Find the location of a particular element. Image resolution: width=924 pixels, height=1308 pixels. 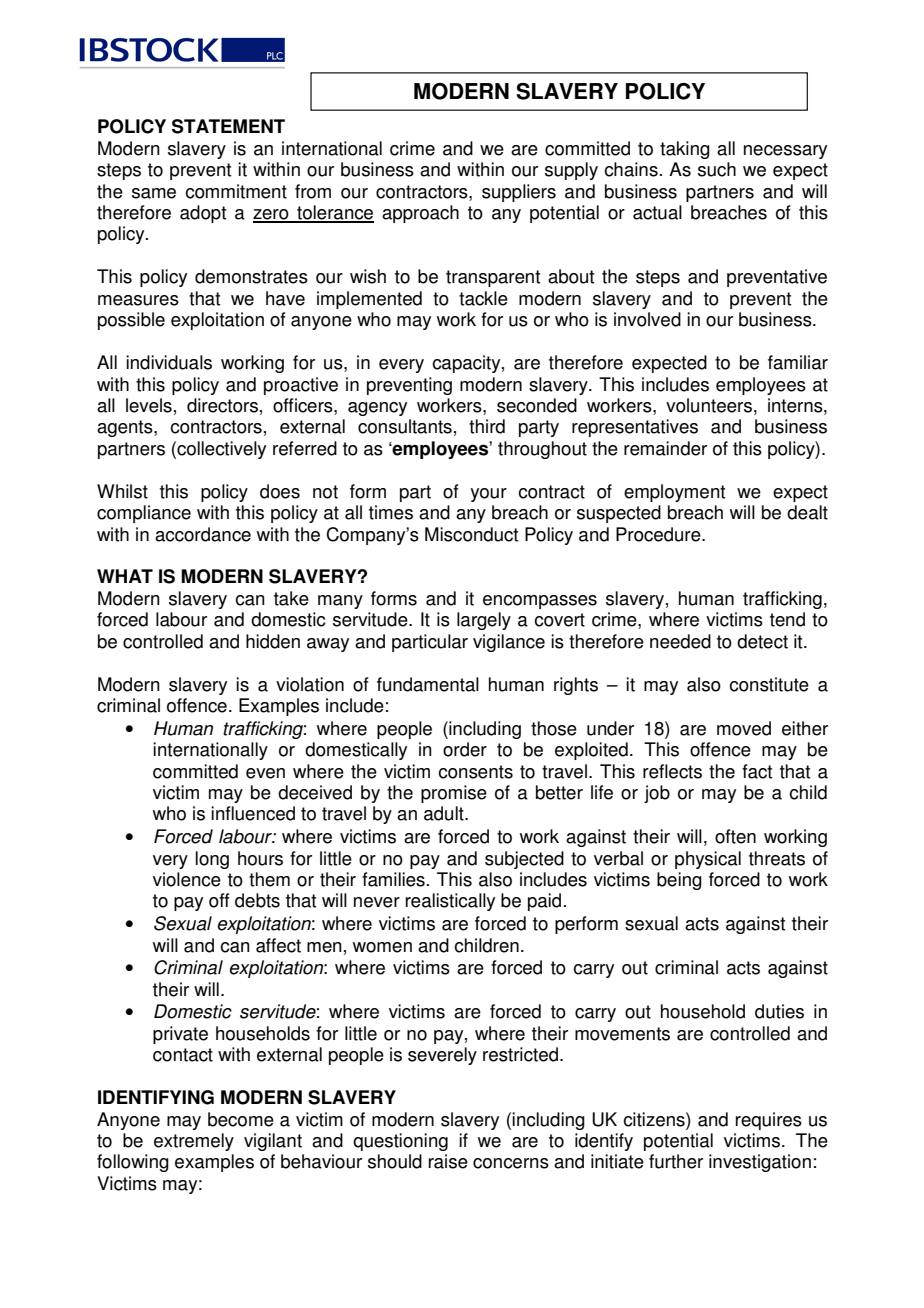

violence is located at coordinates (187, 879).
